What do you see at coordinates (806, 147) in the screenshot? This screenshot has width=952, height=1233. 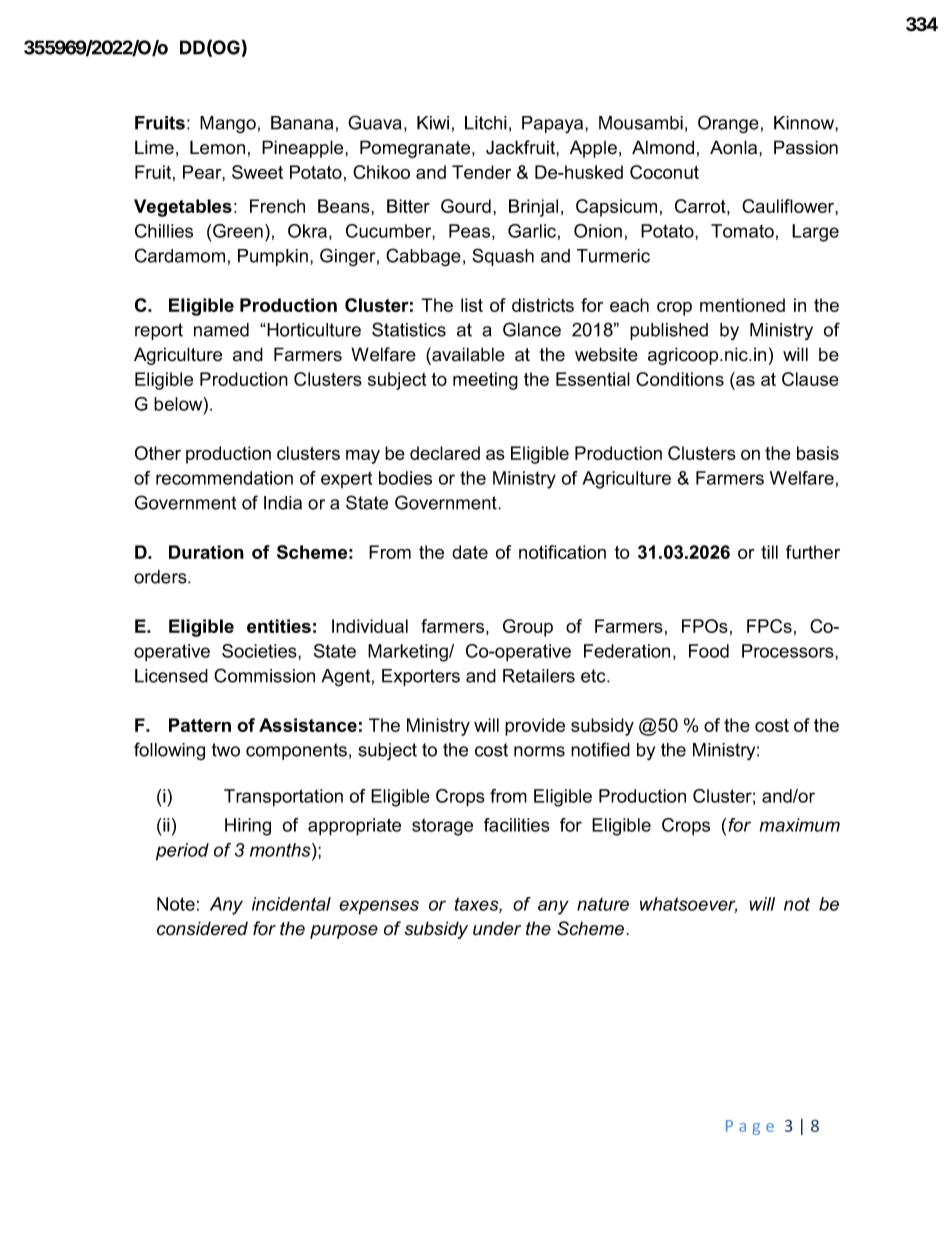 I see `Passion` at bounding box center [806, 147].
